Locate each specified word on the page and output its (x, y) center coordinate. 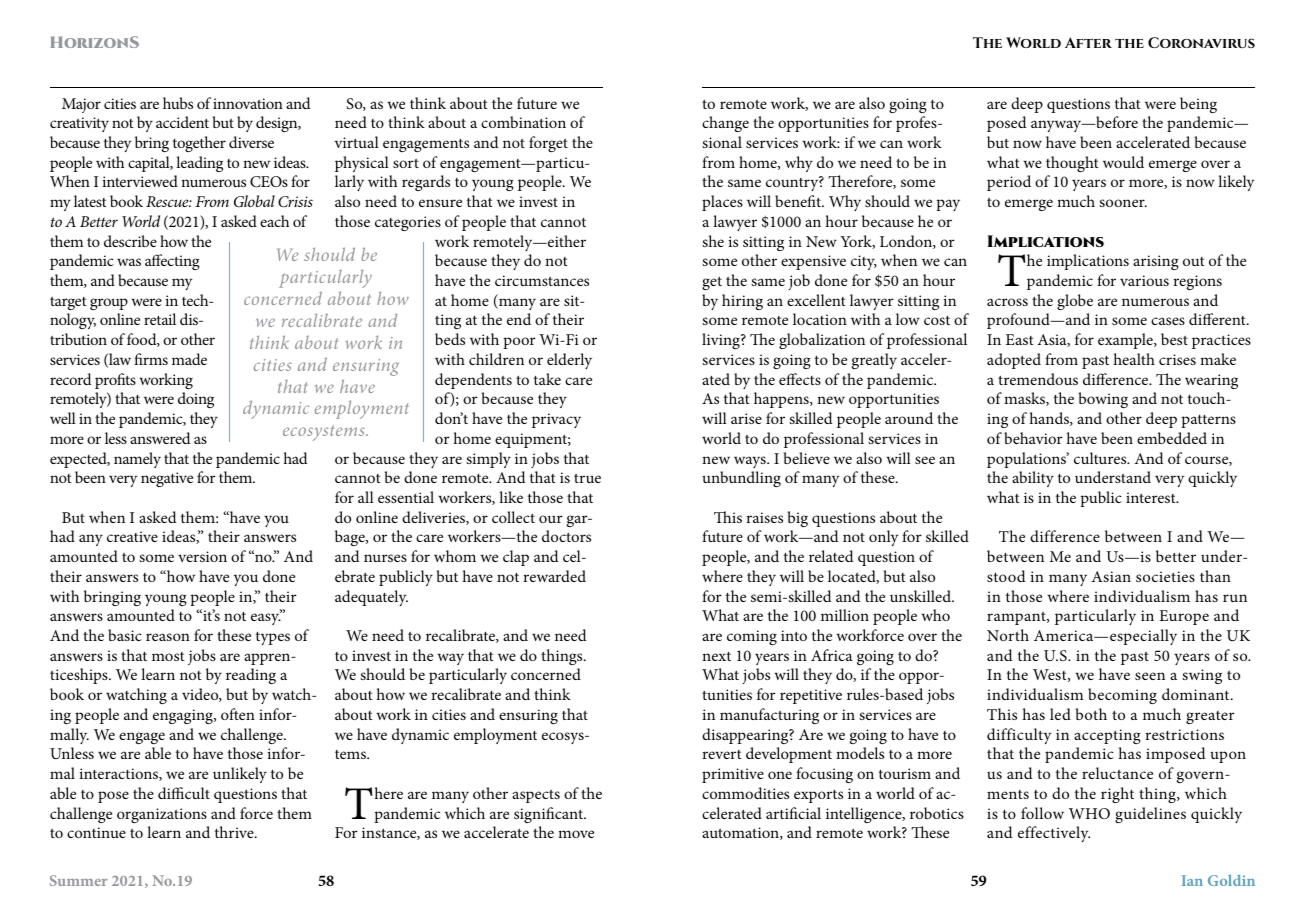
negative (167, 479)
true (587, 478)
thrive (235, 832)
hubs (178, 103)
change (725, 124)
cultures (1101, 458)
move (576, 834)
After (1088, 42)
